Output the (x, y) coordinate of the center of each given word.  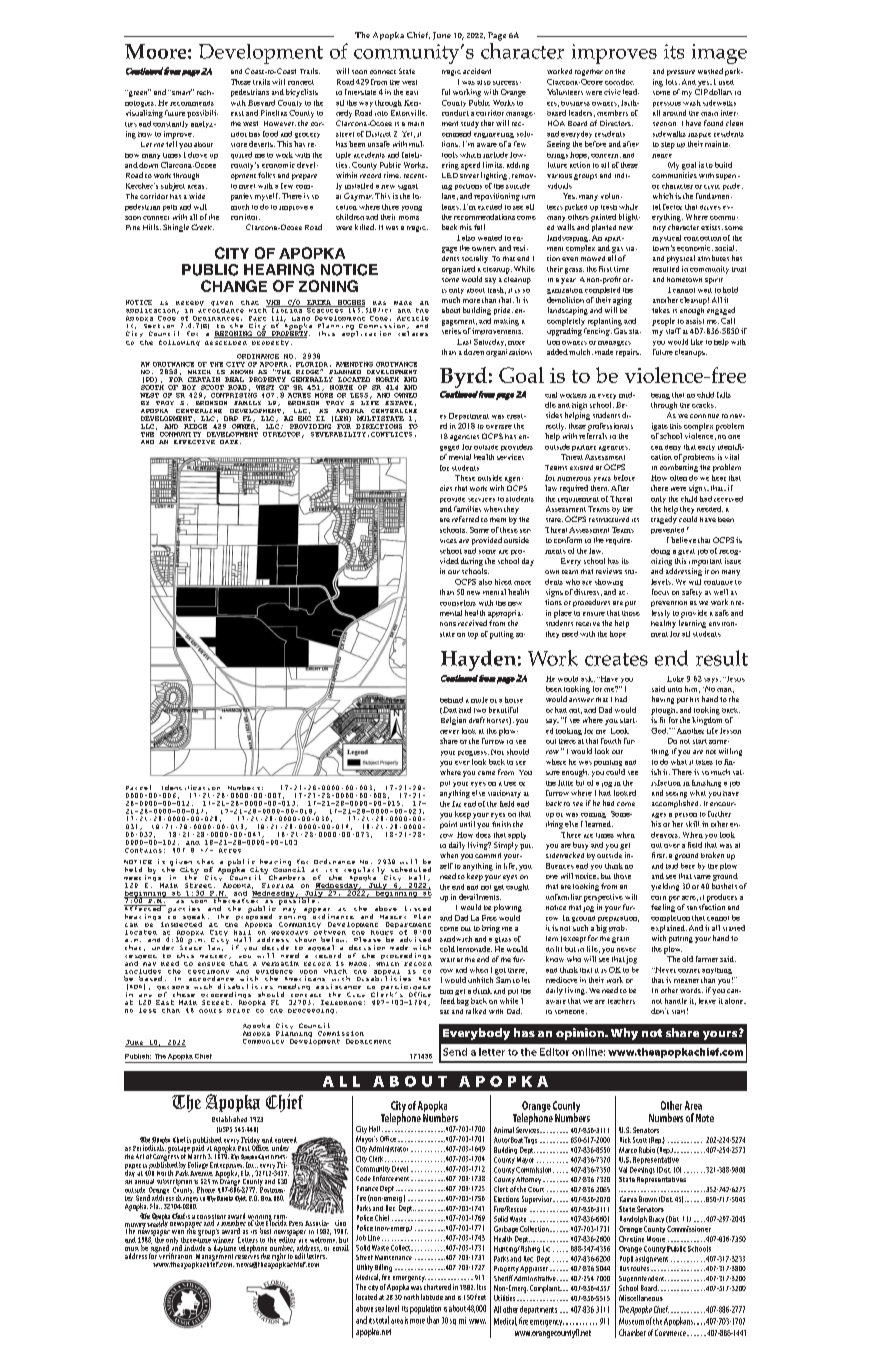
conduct (455, 113)
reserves (247, 1257)
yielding (665, 887)
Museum (631, 1321)
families (467, 509)
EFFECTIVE (194, 442)
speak (194, 918)
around (674, 113)
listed (418, 908)
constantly (170, 124)
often (678, 478)
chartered (437, 1287)
